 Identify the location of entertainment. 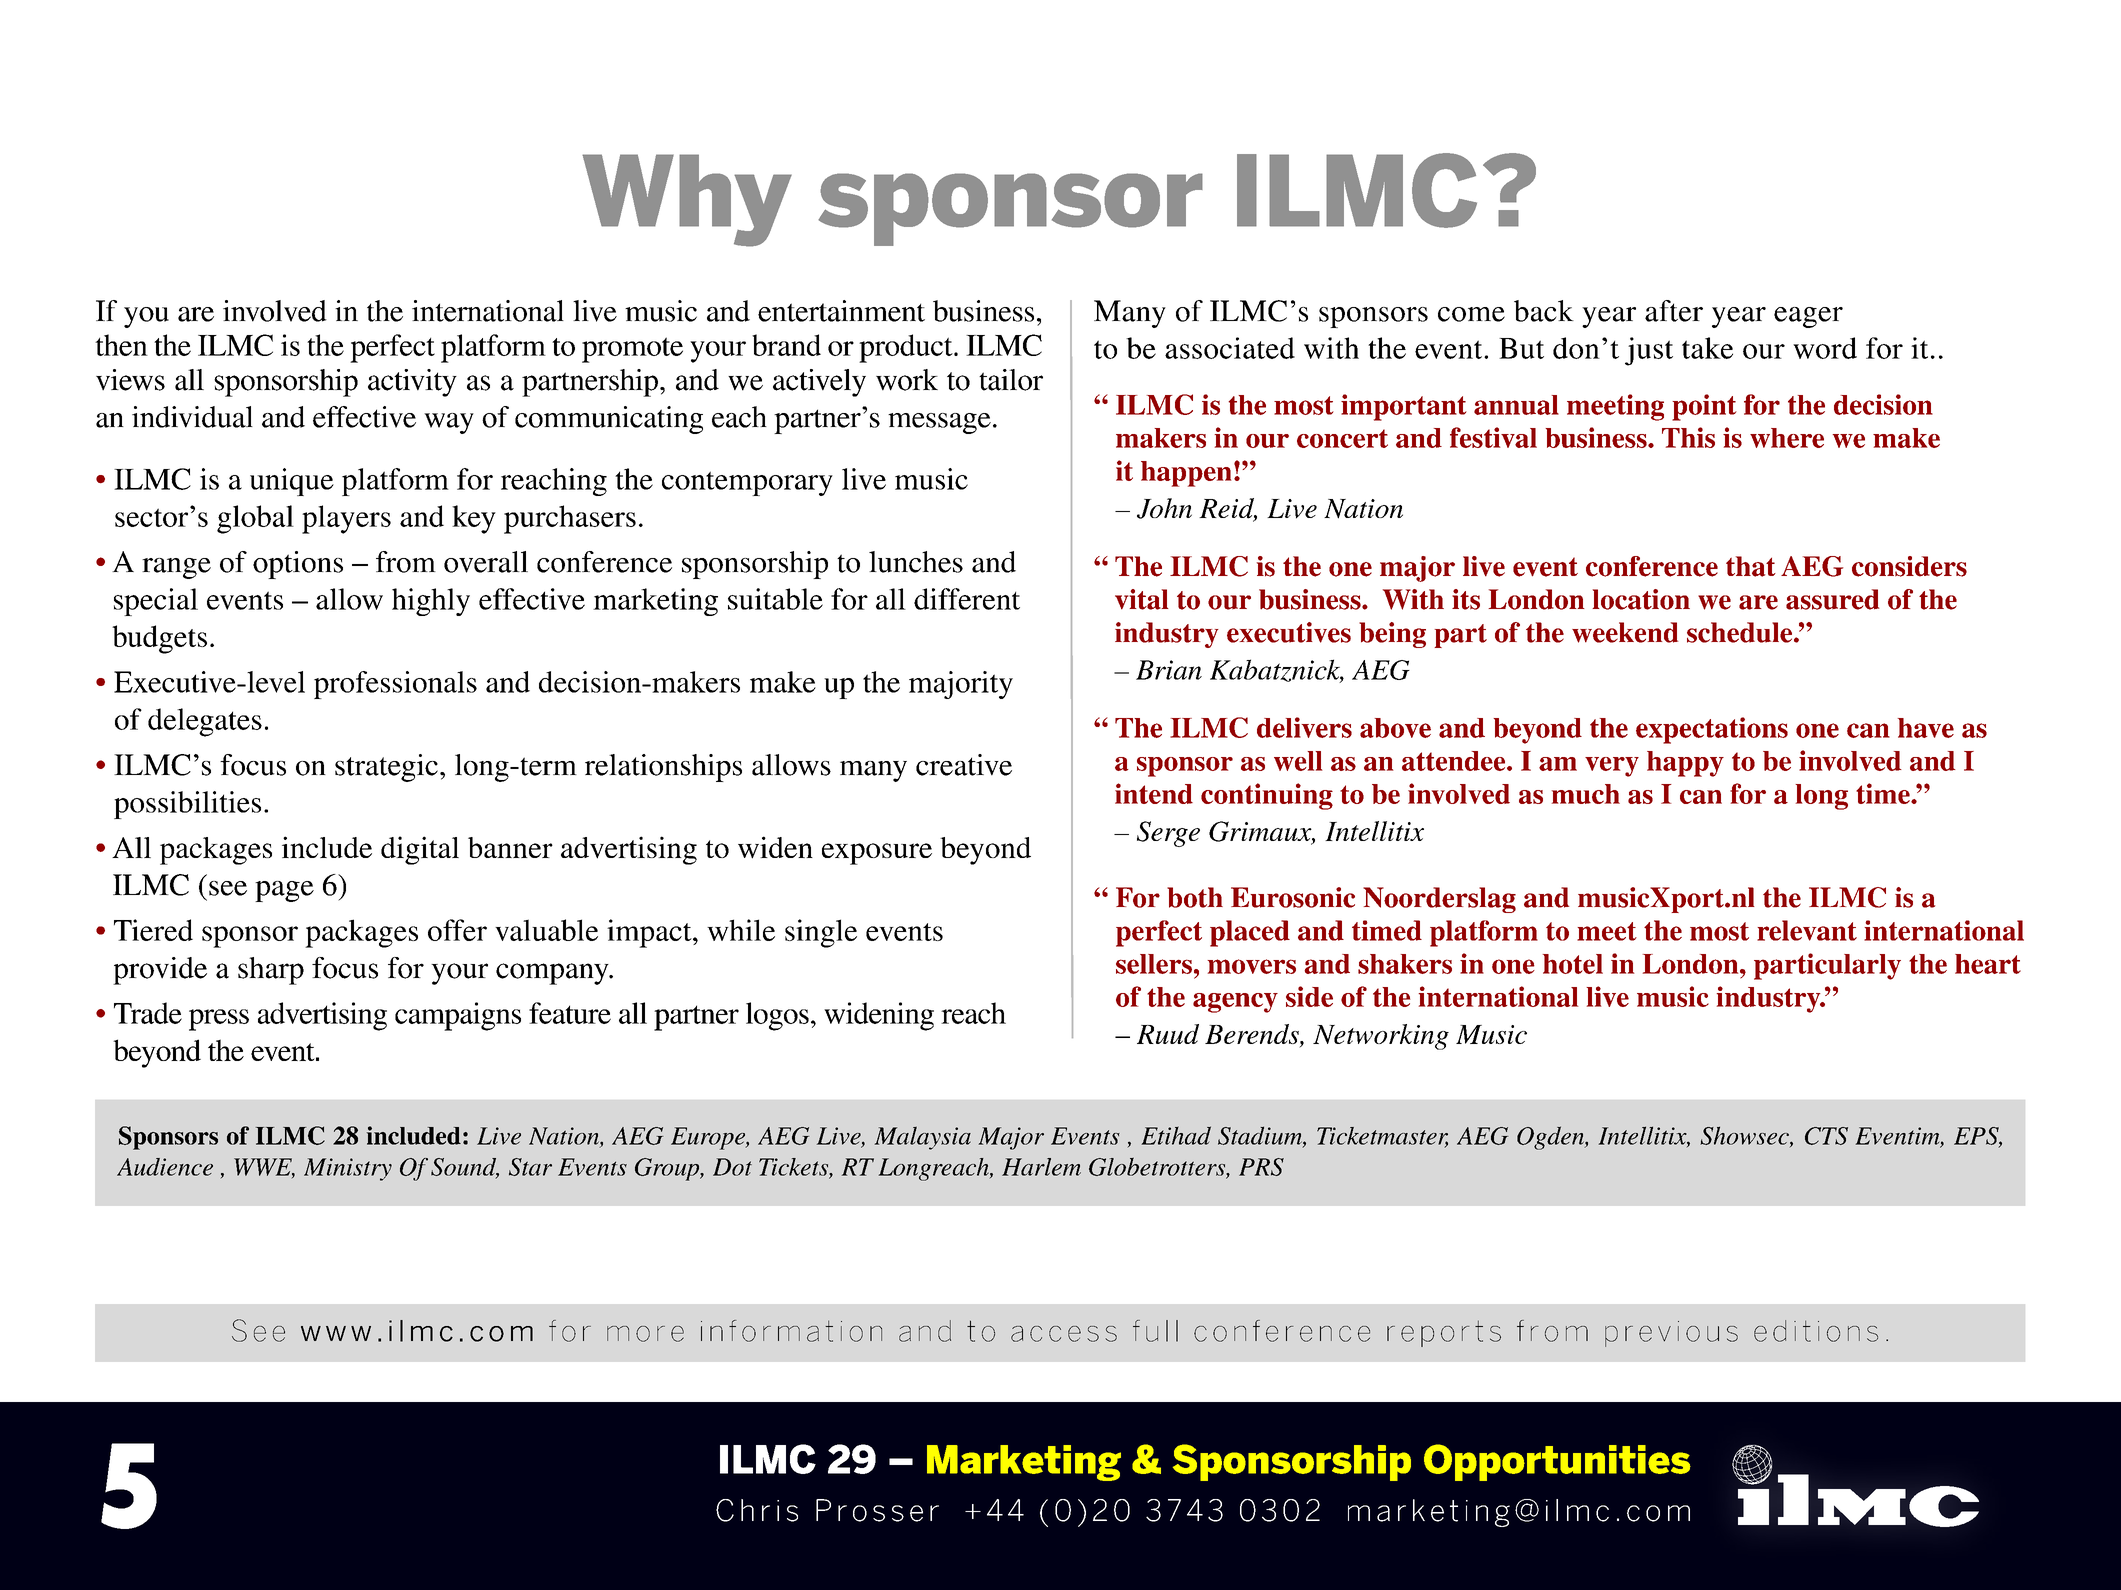
(841, 311).
